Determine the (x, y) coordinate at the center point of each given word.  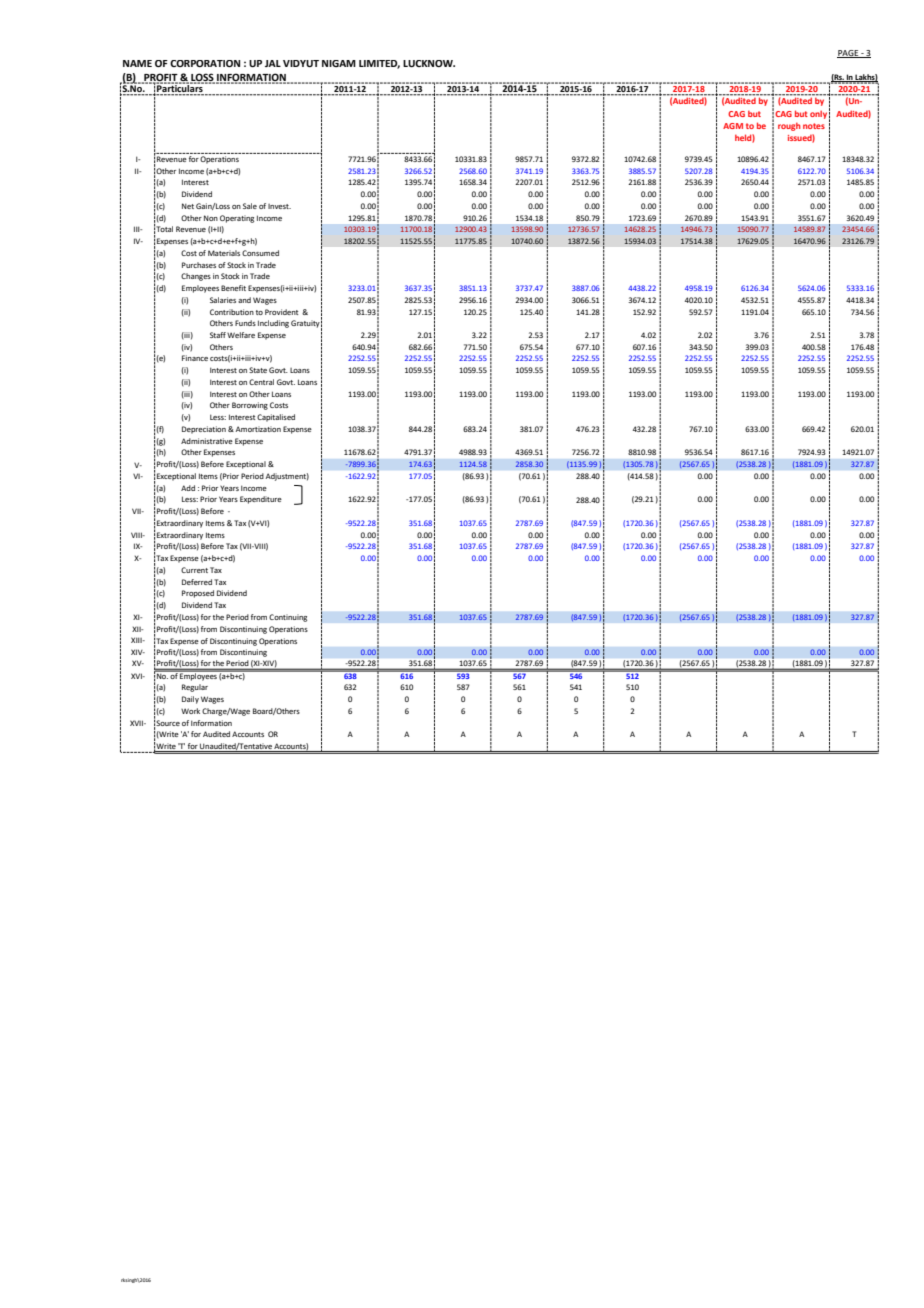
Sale (250, 206)
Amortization (257, 429)
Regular (195, 688)
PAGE (849, 54)
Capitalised (276, 418)
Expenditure (261, 500)
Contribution (232, 312)
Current (194, 570)
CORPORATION (205, 63)
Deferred (197, 582)
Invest (279, 206)
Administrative (207, 441)
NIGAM (339, 63)
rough (789, 127)
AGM (733, 126)
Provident (281, 312)
